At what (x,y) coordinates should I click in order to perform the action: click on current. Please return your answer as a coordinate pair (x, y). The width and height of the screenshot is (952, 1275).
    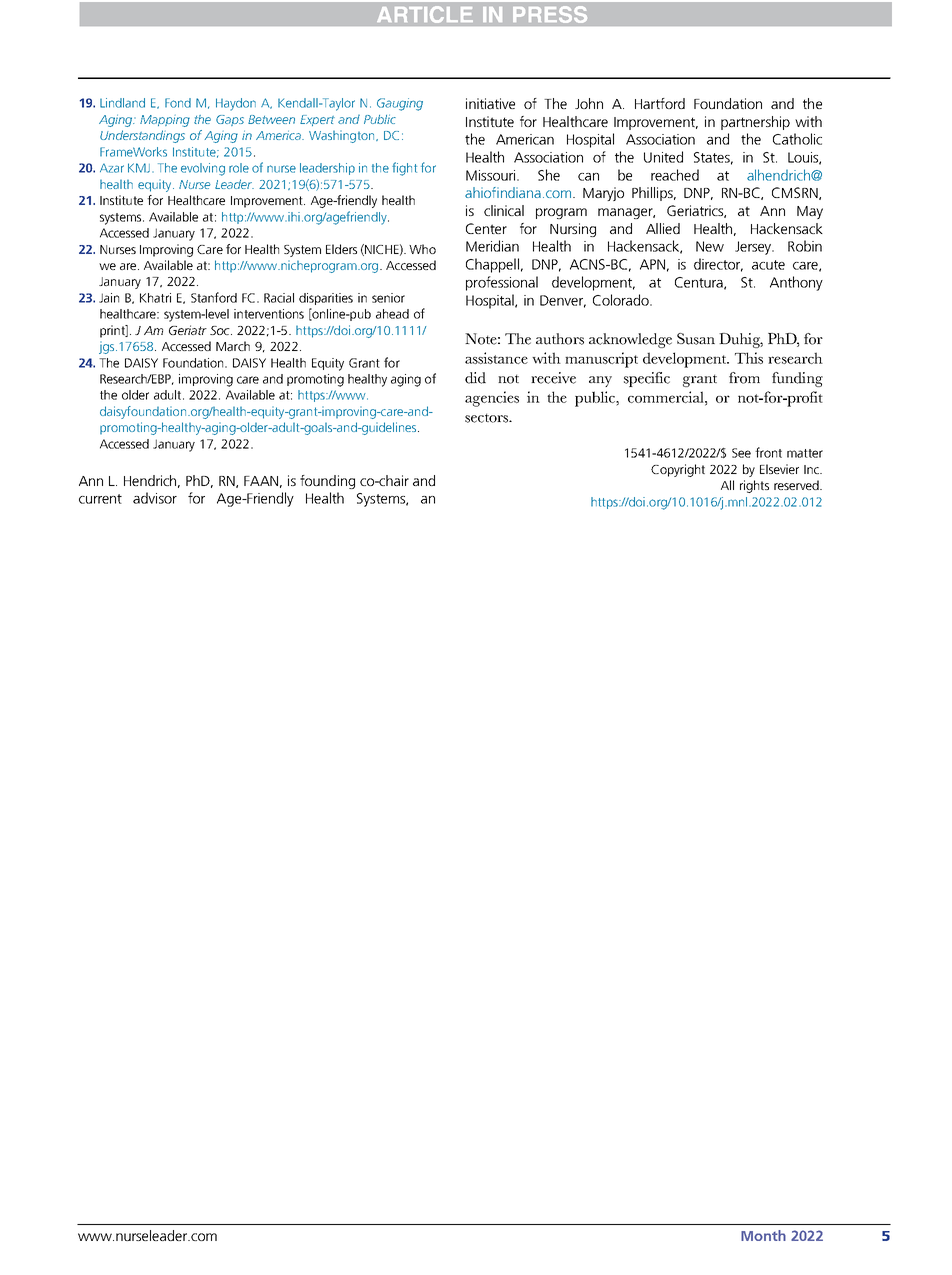
    Looking at the image, I should click on (100, 499).
